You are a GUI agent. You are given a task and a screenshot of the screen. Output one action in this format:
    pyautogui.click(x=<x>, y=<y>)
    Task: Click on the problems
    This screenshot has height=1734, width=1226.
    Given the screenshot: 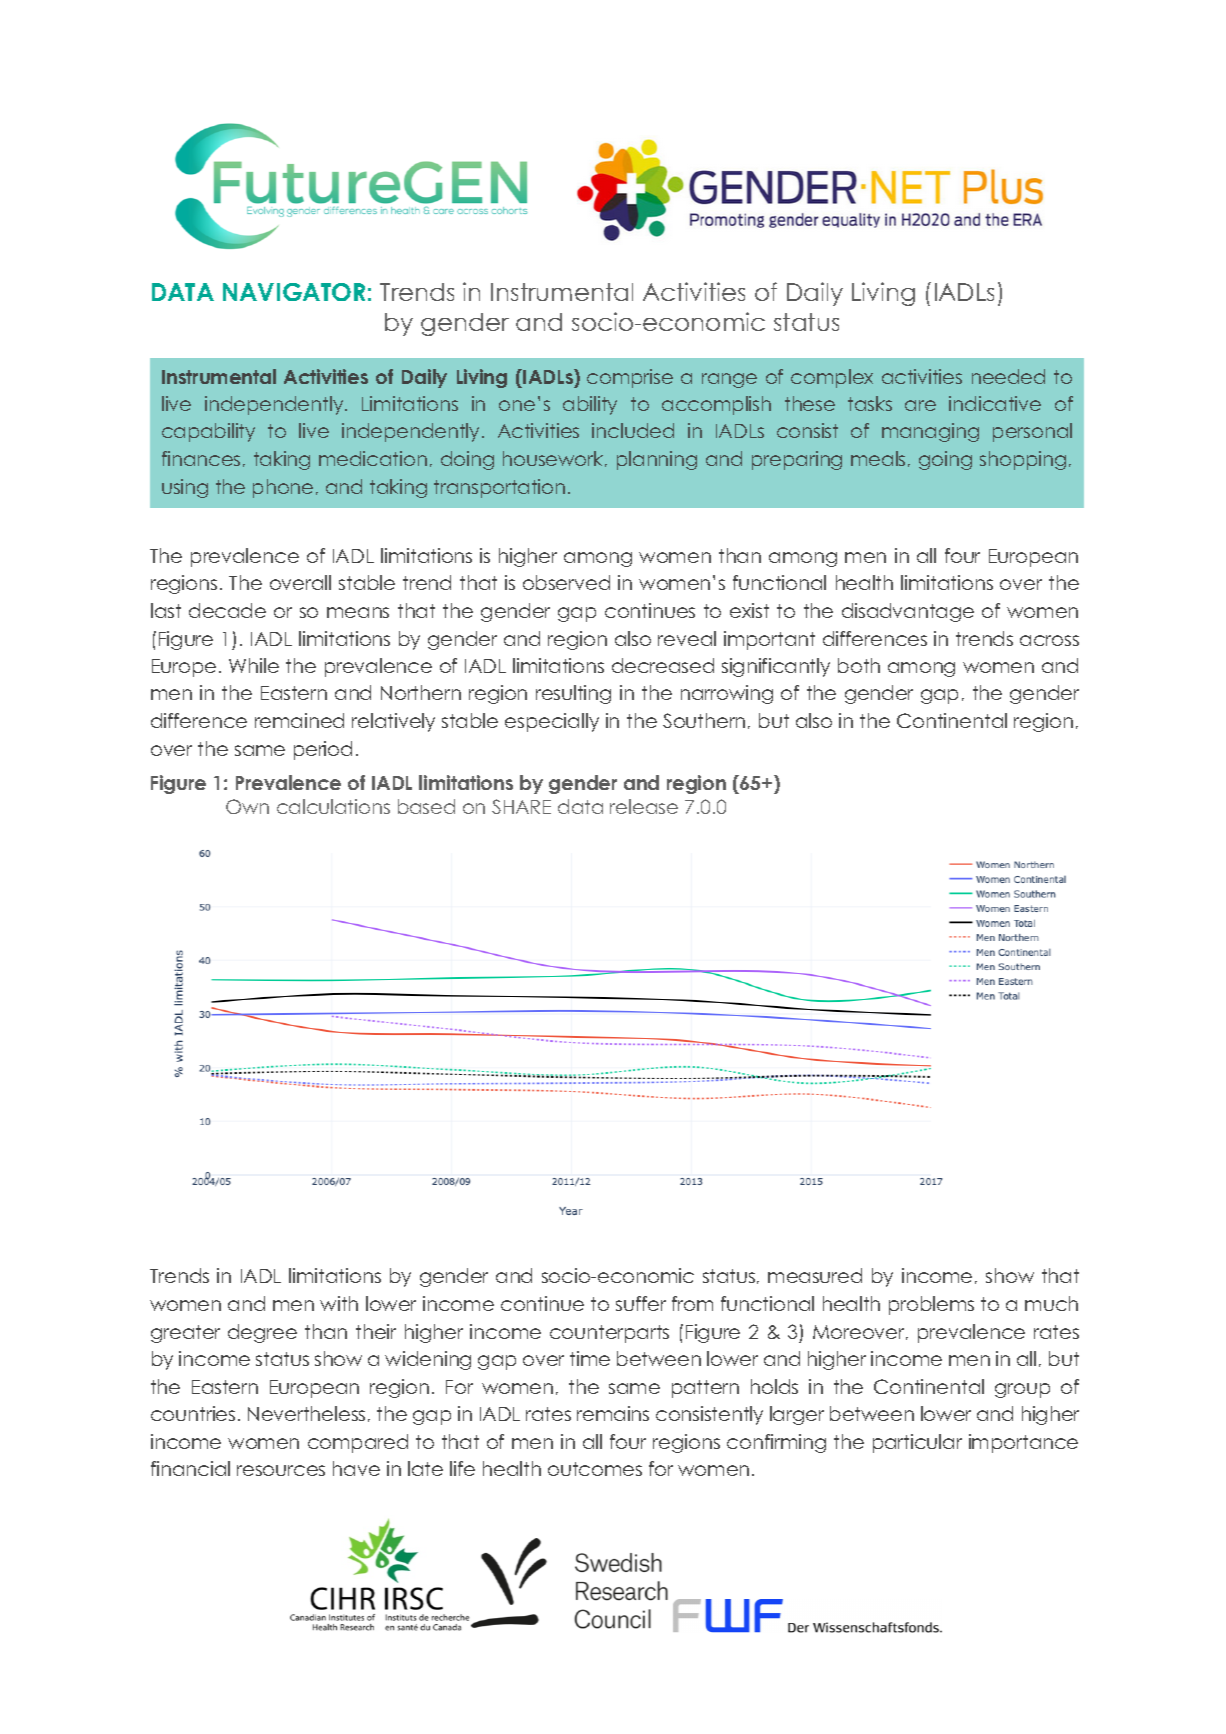 What is the action you would take?
    pyautogui.click(x=931, y=1305)
